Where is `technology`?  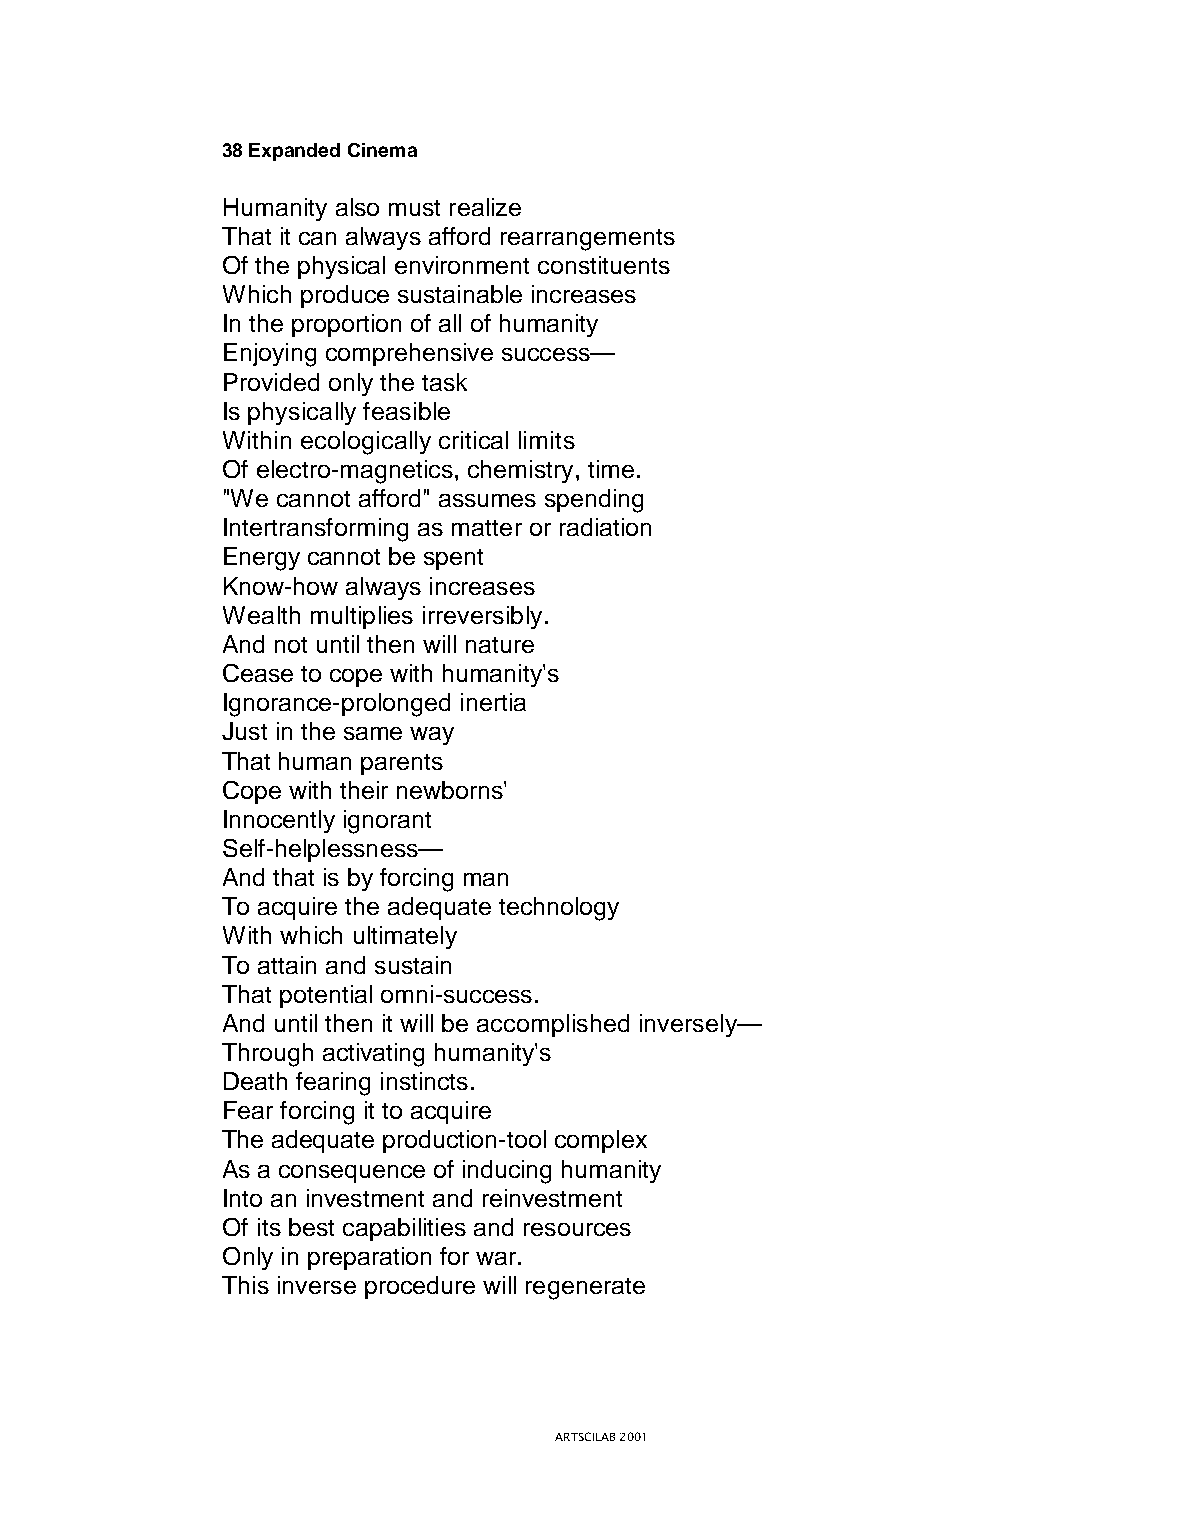
technology is located at coordinates (559, 909).
